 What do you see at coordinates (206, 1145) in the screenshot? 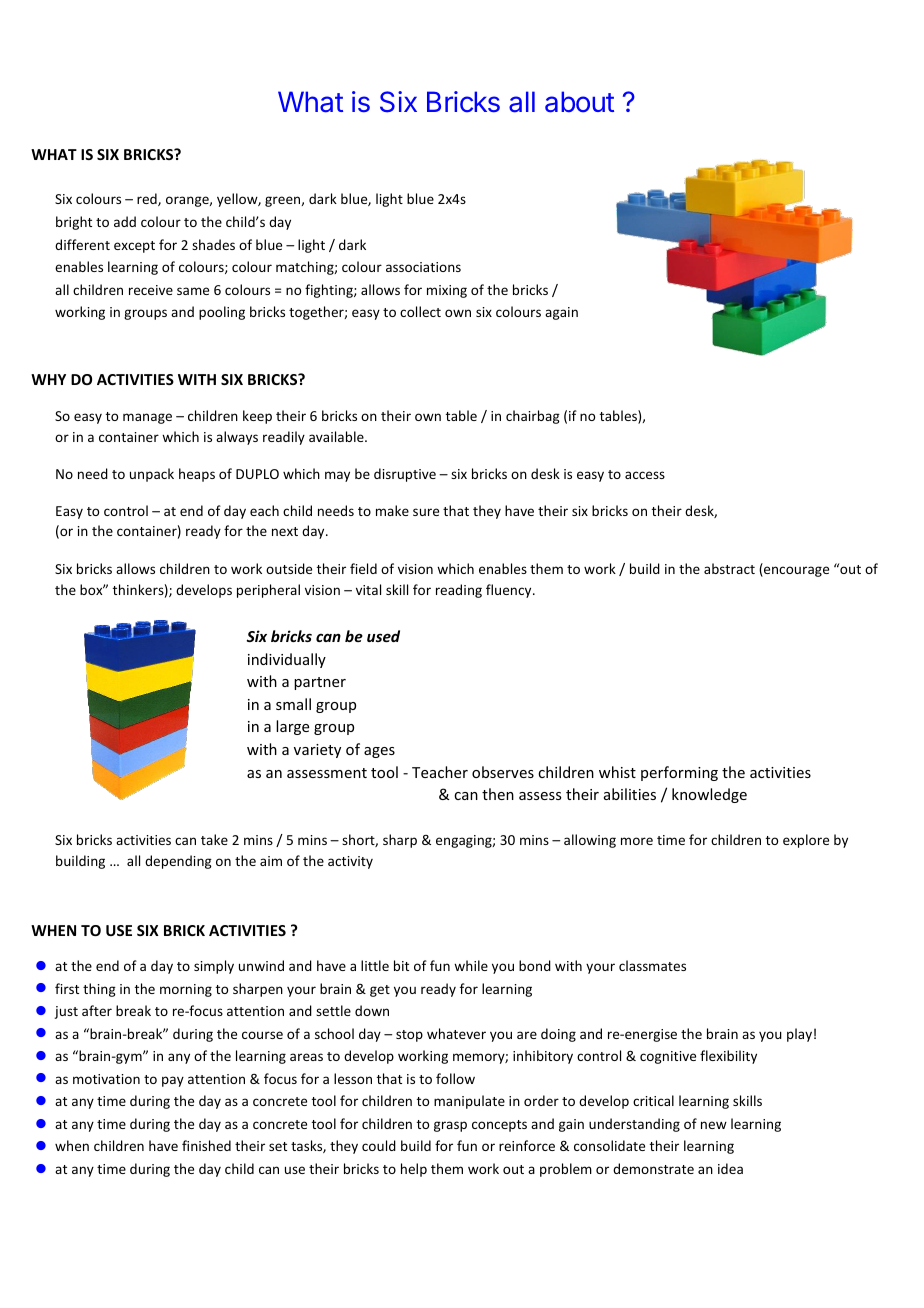
I see `finished` at bounding box center [206, 1145].
